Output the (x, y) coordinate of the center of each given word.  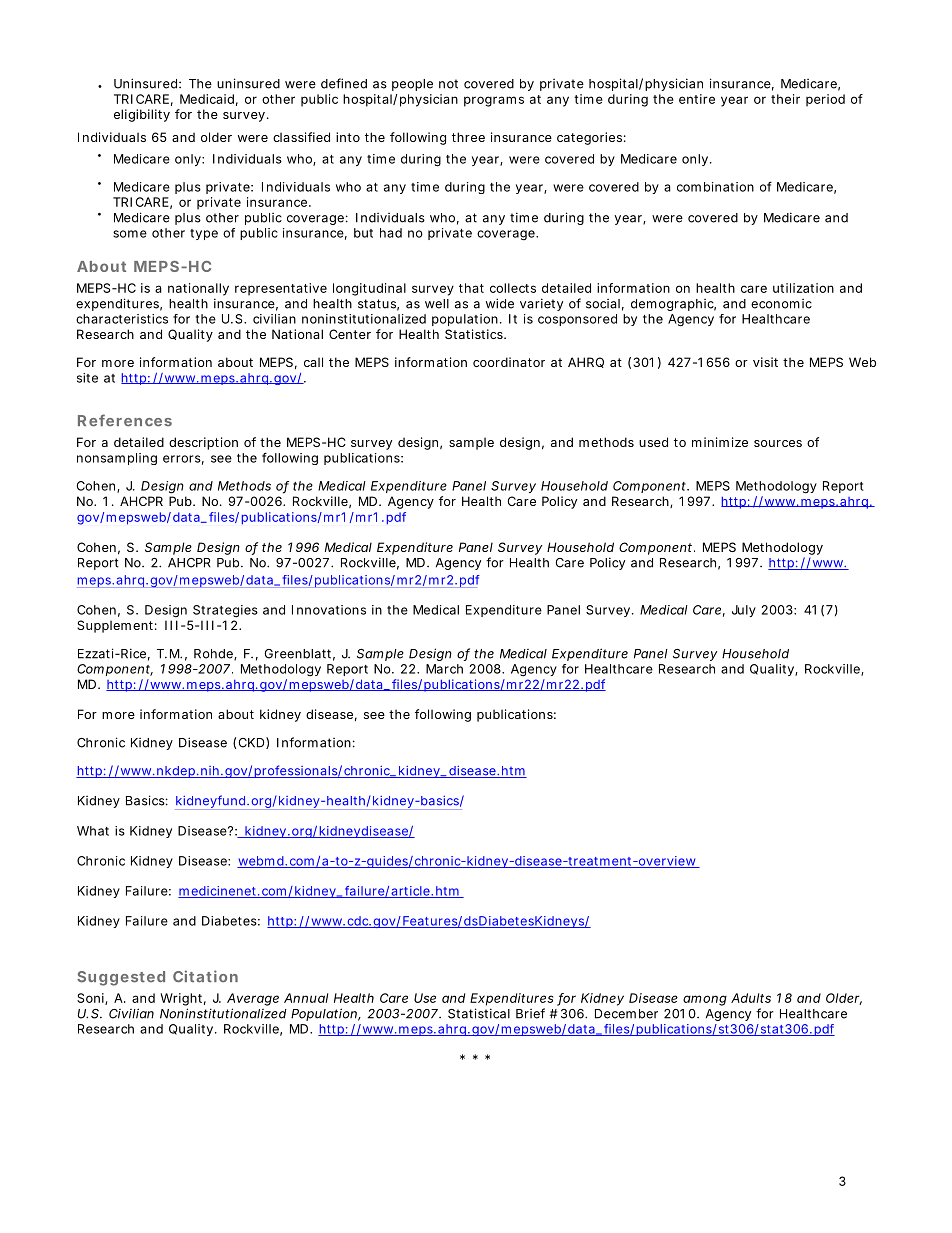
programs (494, 101)
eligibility (142, 115)
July (744, 611)
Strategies (225, 611)
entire (697, 99)
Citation (205, 976)
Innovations (329, 610)
